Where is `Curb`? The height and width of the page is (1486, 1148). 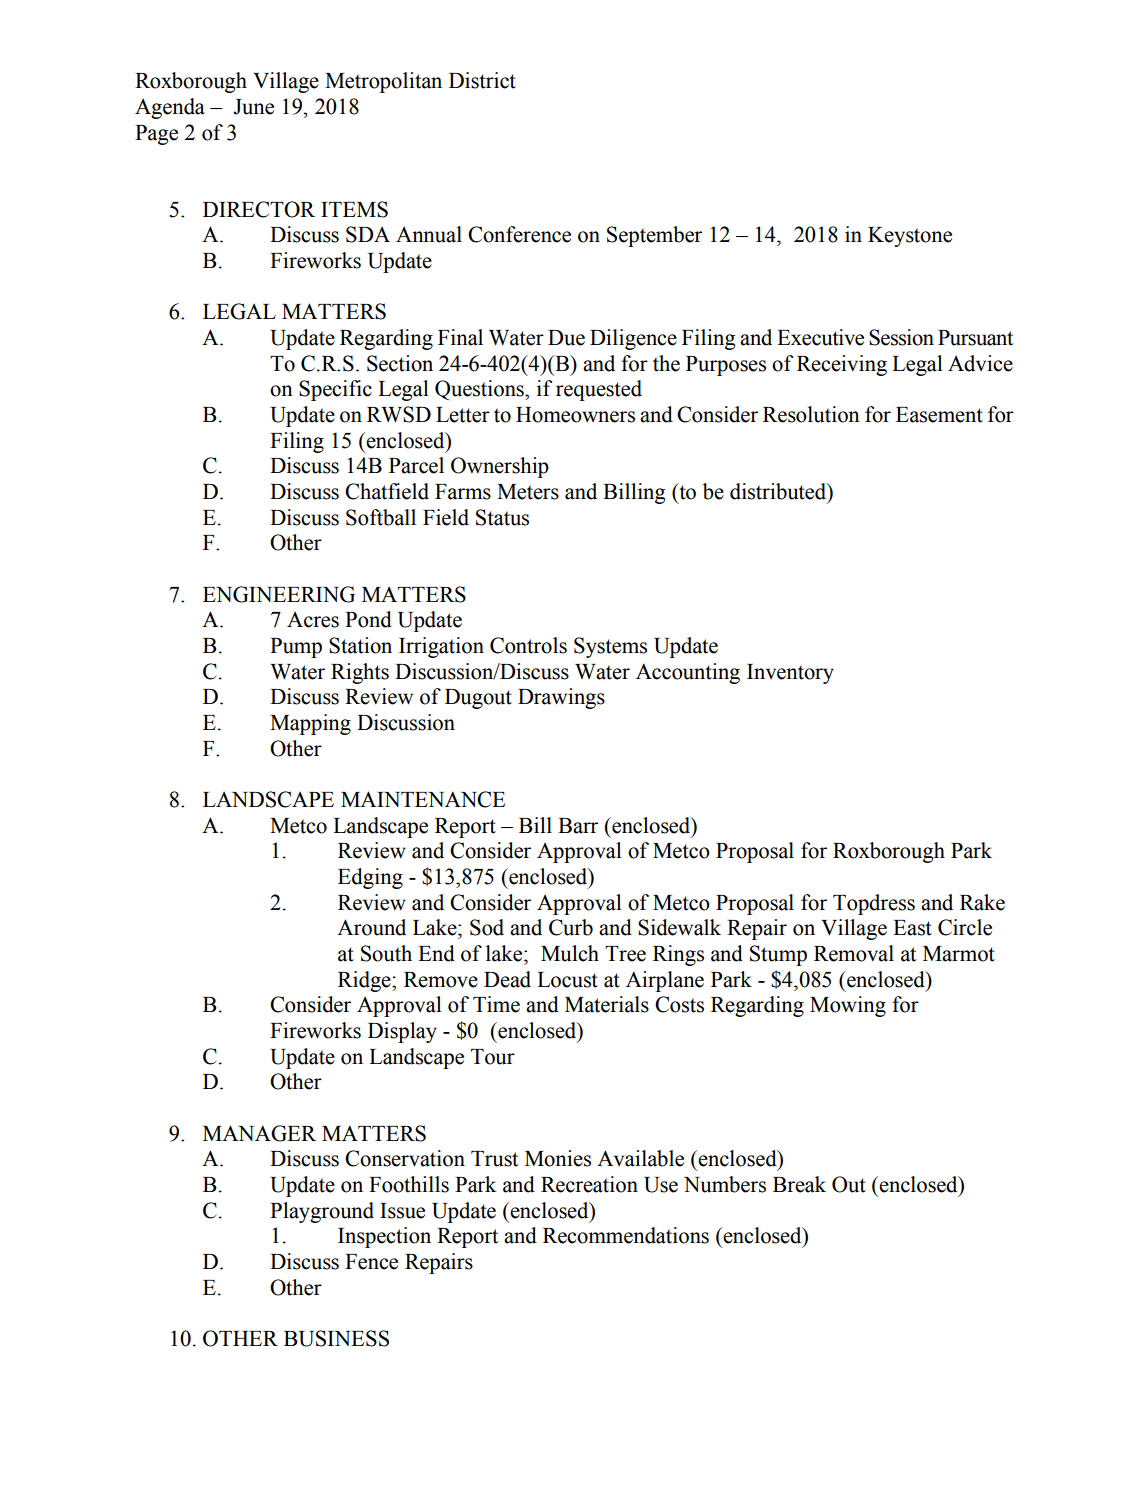 Curb is located at coordinates (571, 927).
